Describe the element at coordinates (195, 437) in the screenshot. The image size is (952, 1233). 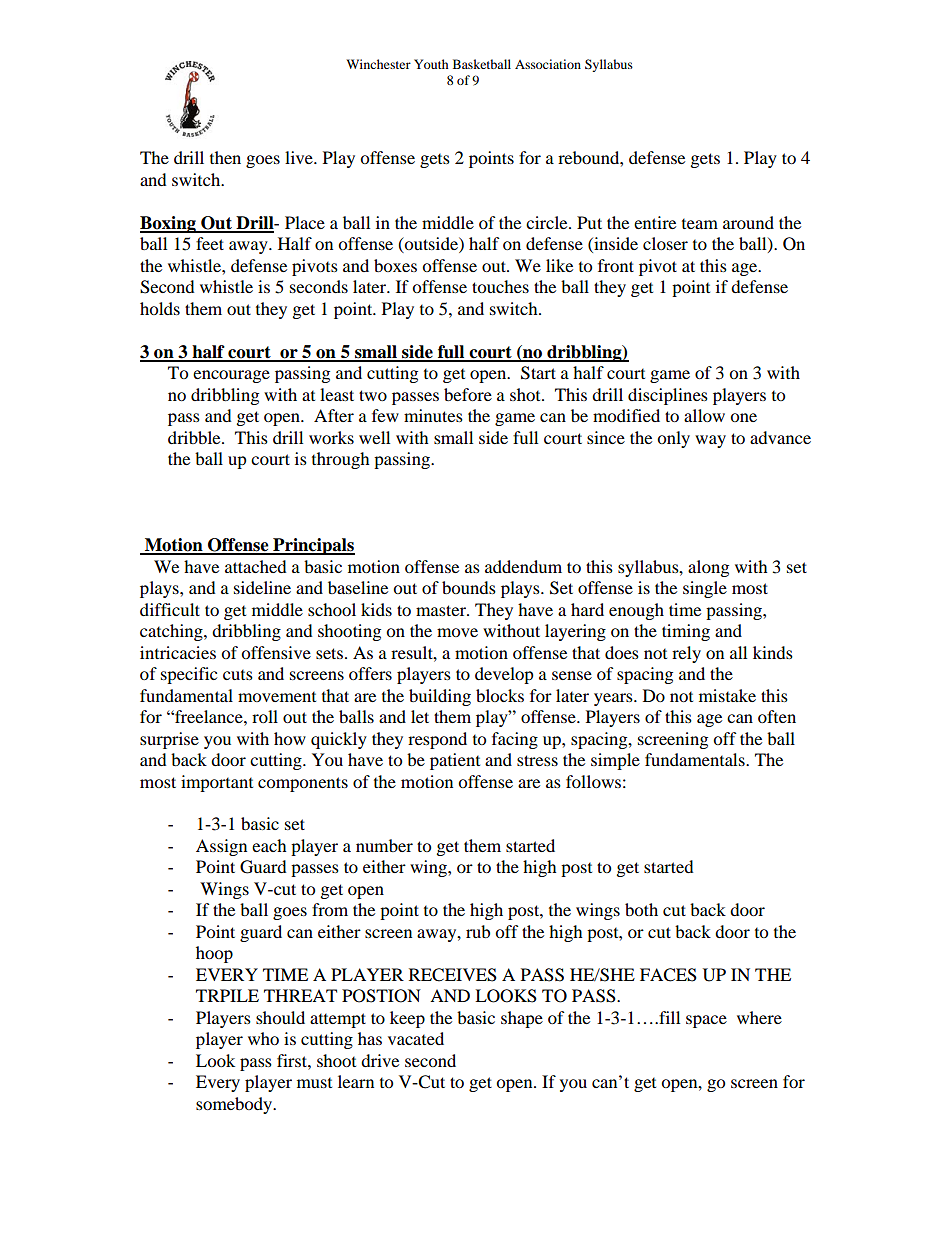
I see `dribble` at that location.
